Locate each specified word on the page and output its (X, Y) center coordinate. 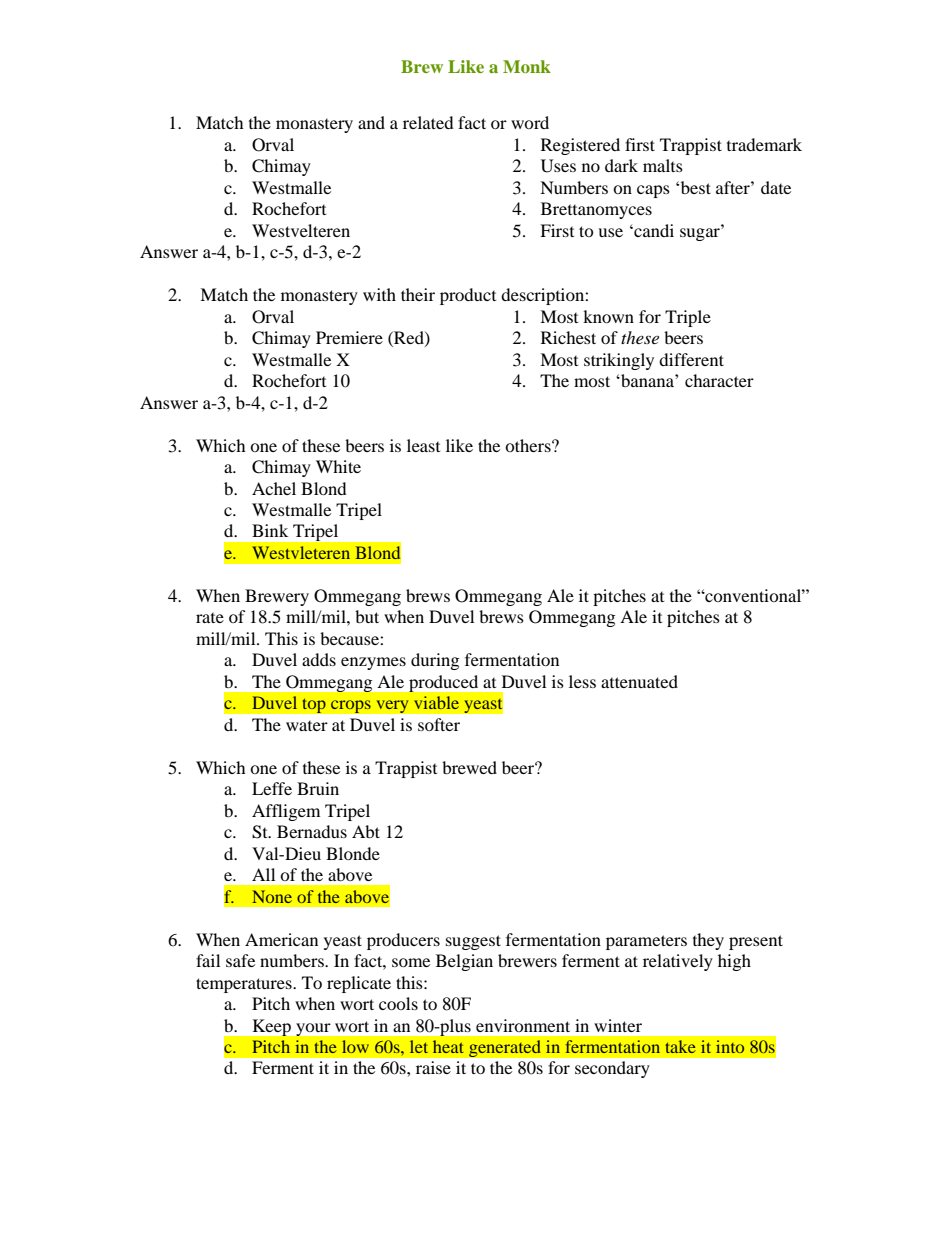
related (428, 122)
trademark (764, 144)
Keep (272, 1027)
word (530, 122)
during (435, 661)
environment (523, 1025)
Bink (270, 530)
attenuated (639, 681)
